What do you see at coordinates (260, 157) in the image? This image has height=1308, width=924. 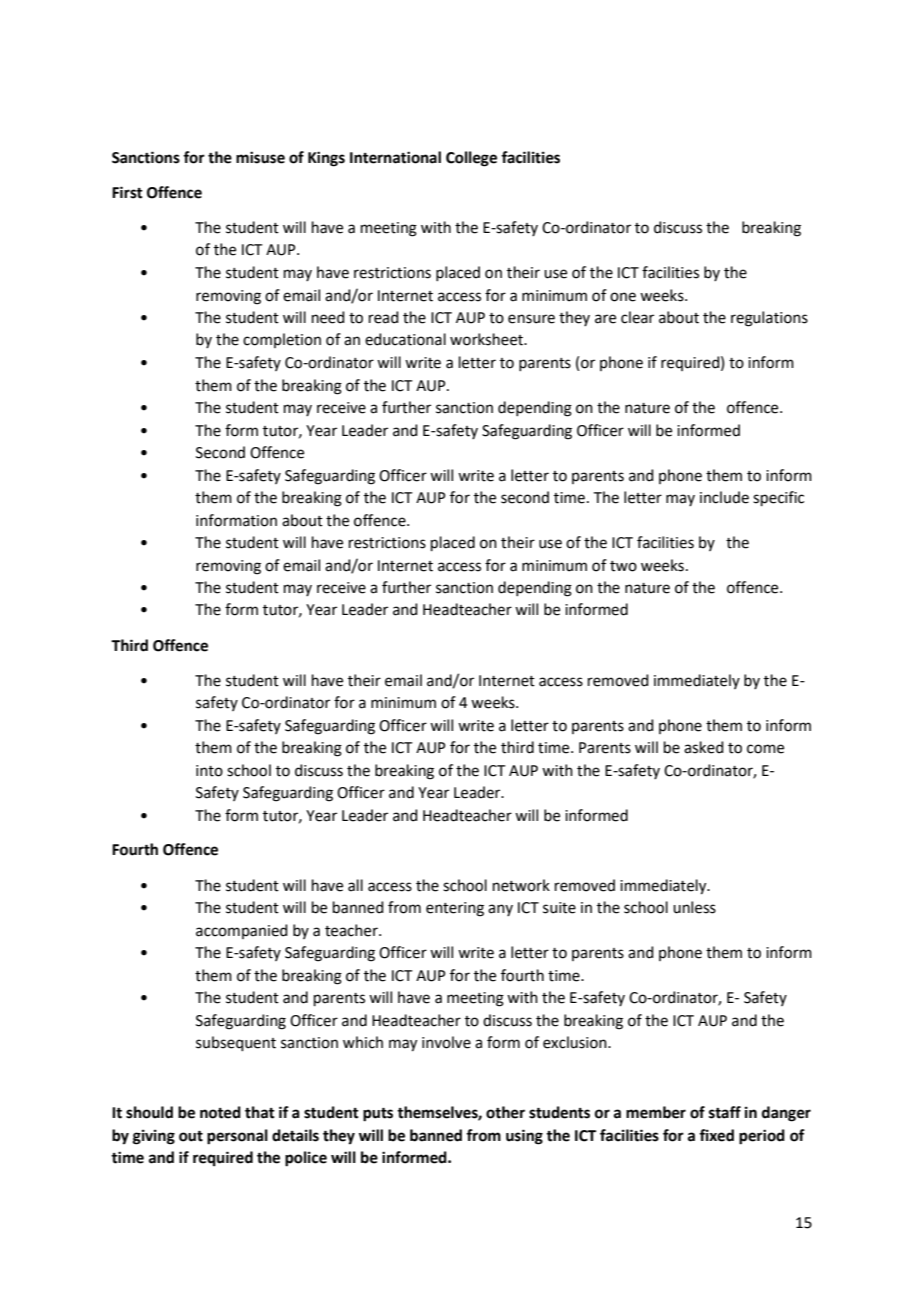 I see `misuse` at bounding box center [260, 157].
